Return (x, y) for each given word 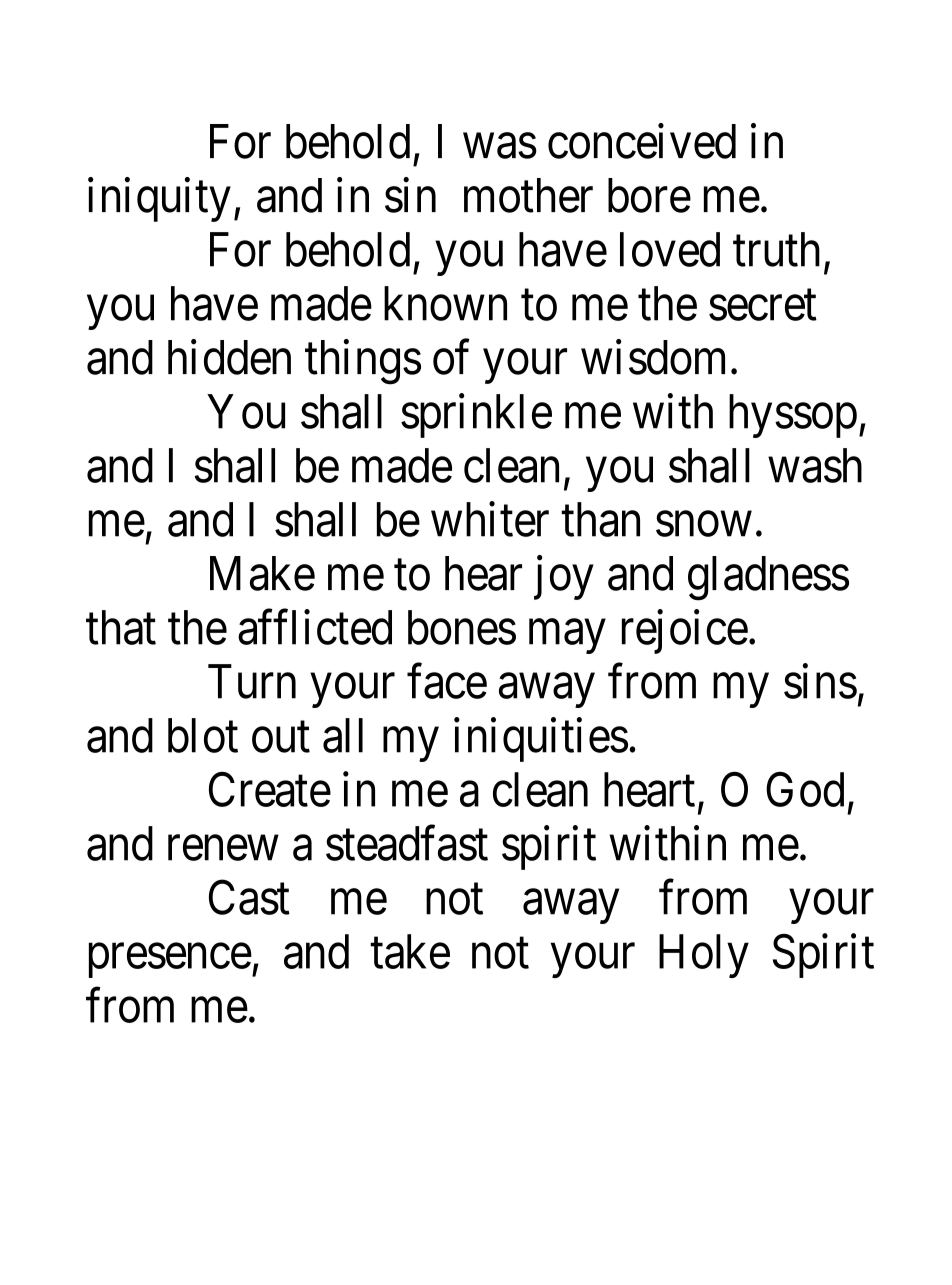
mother (528, 195)
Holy (704, 956)
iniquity (159, 200)
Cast (249, 897)
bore (649, 195)
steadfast (407, 843)
